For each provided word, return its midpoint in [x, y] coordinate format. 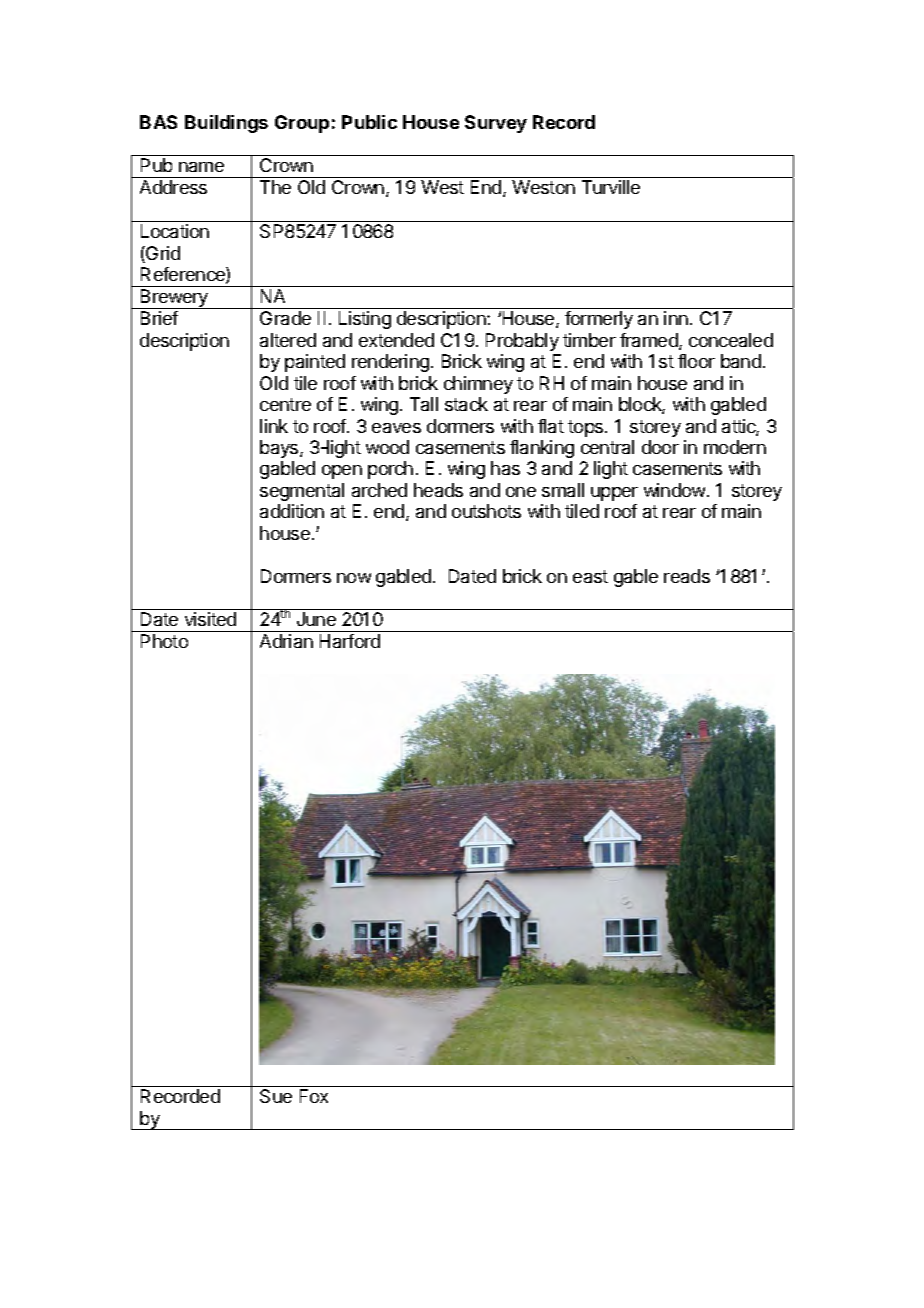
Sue [276, 1096]
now [354, 578]
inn [676, 318]
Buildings [226, 124]
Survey [496, 124]
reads [687, 576]
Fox [314, 1096]
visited [210, 619]
